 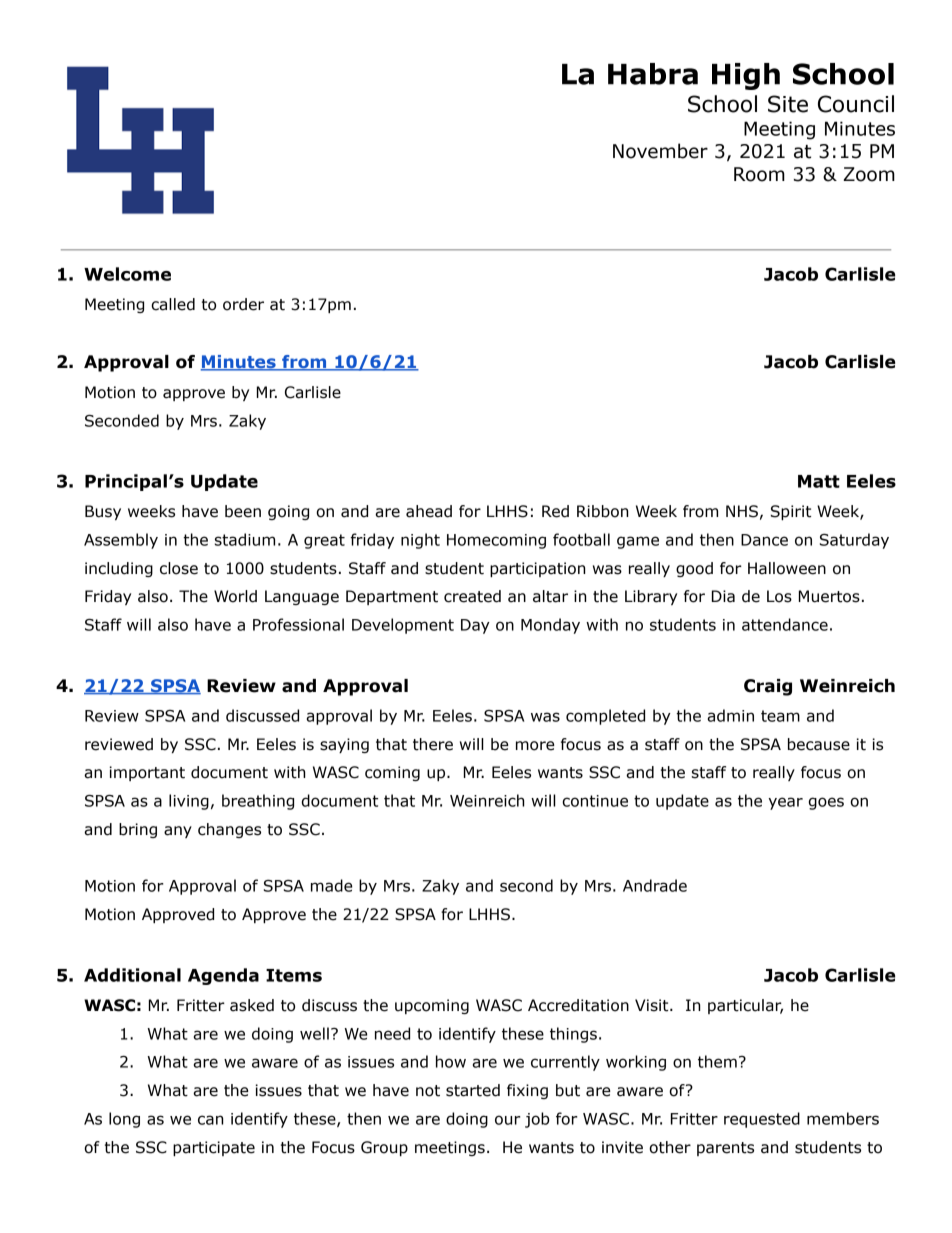 I want to click on created, so click(x=472, y=596).
